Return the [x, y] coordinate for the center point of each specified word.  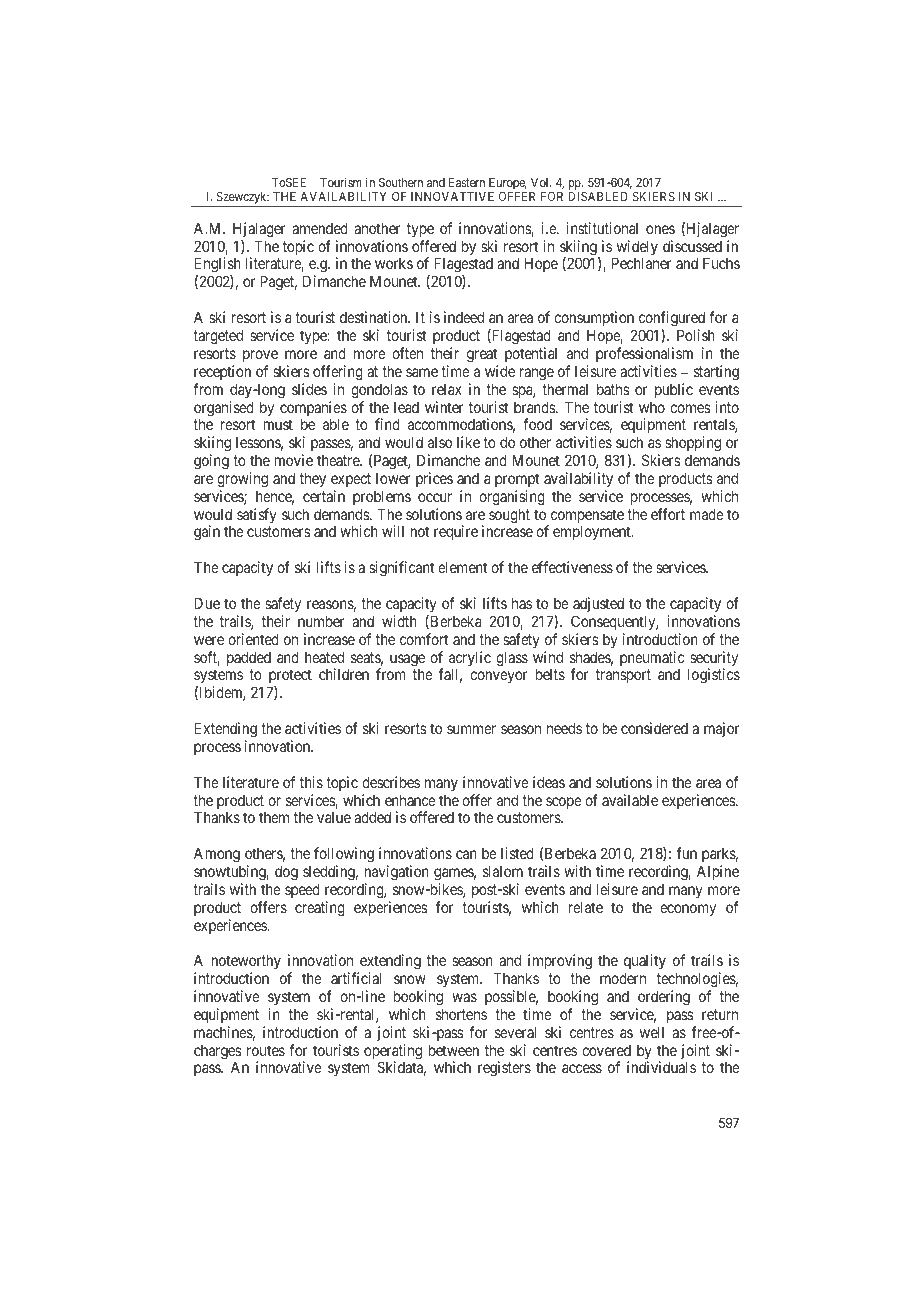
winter [444, 407]
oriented [253, 639]
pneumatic [652, 658]
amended [320, 228]
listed [517, 853]
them [274, 817]
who [652, 407]
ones [660, 229]
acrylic [470, 660]
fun [687, 853]
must [278, 424]
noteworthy [246, 963]
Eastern [467, 182]
